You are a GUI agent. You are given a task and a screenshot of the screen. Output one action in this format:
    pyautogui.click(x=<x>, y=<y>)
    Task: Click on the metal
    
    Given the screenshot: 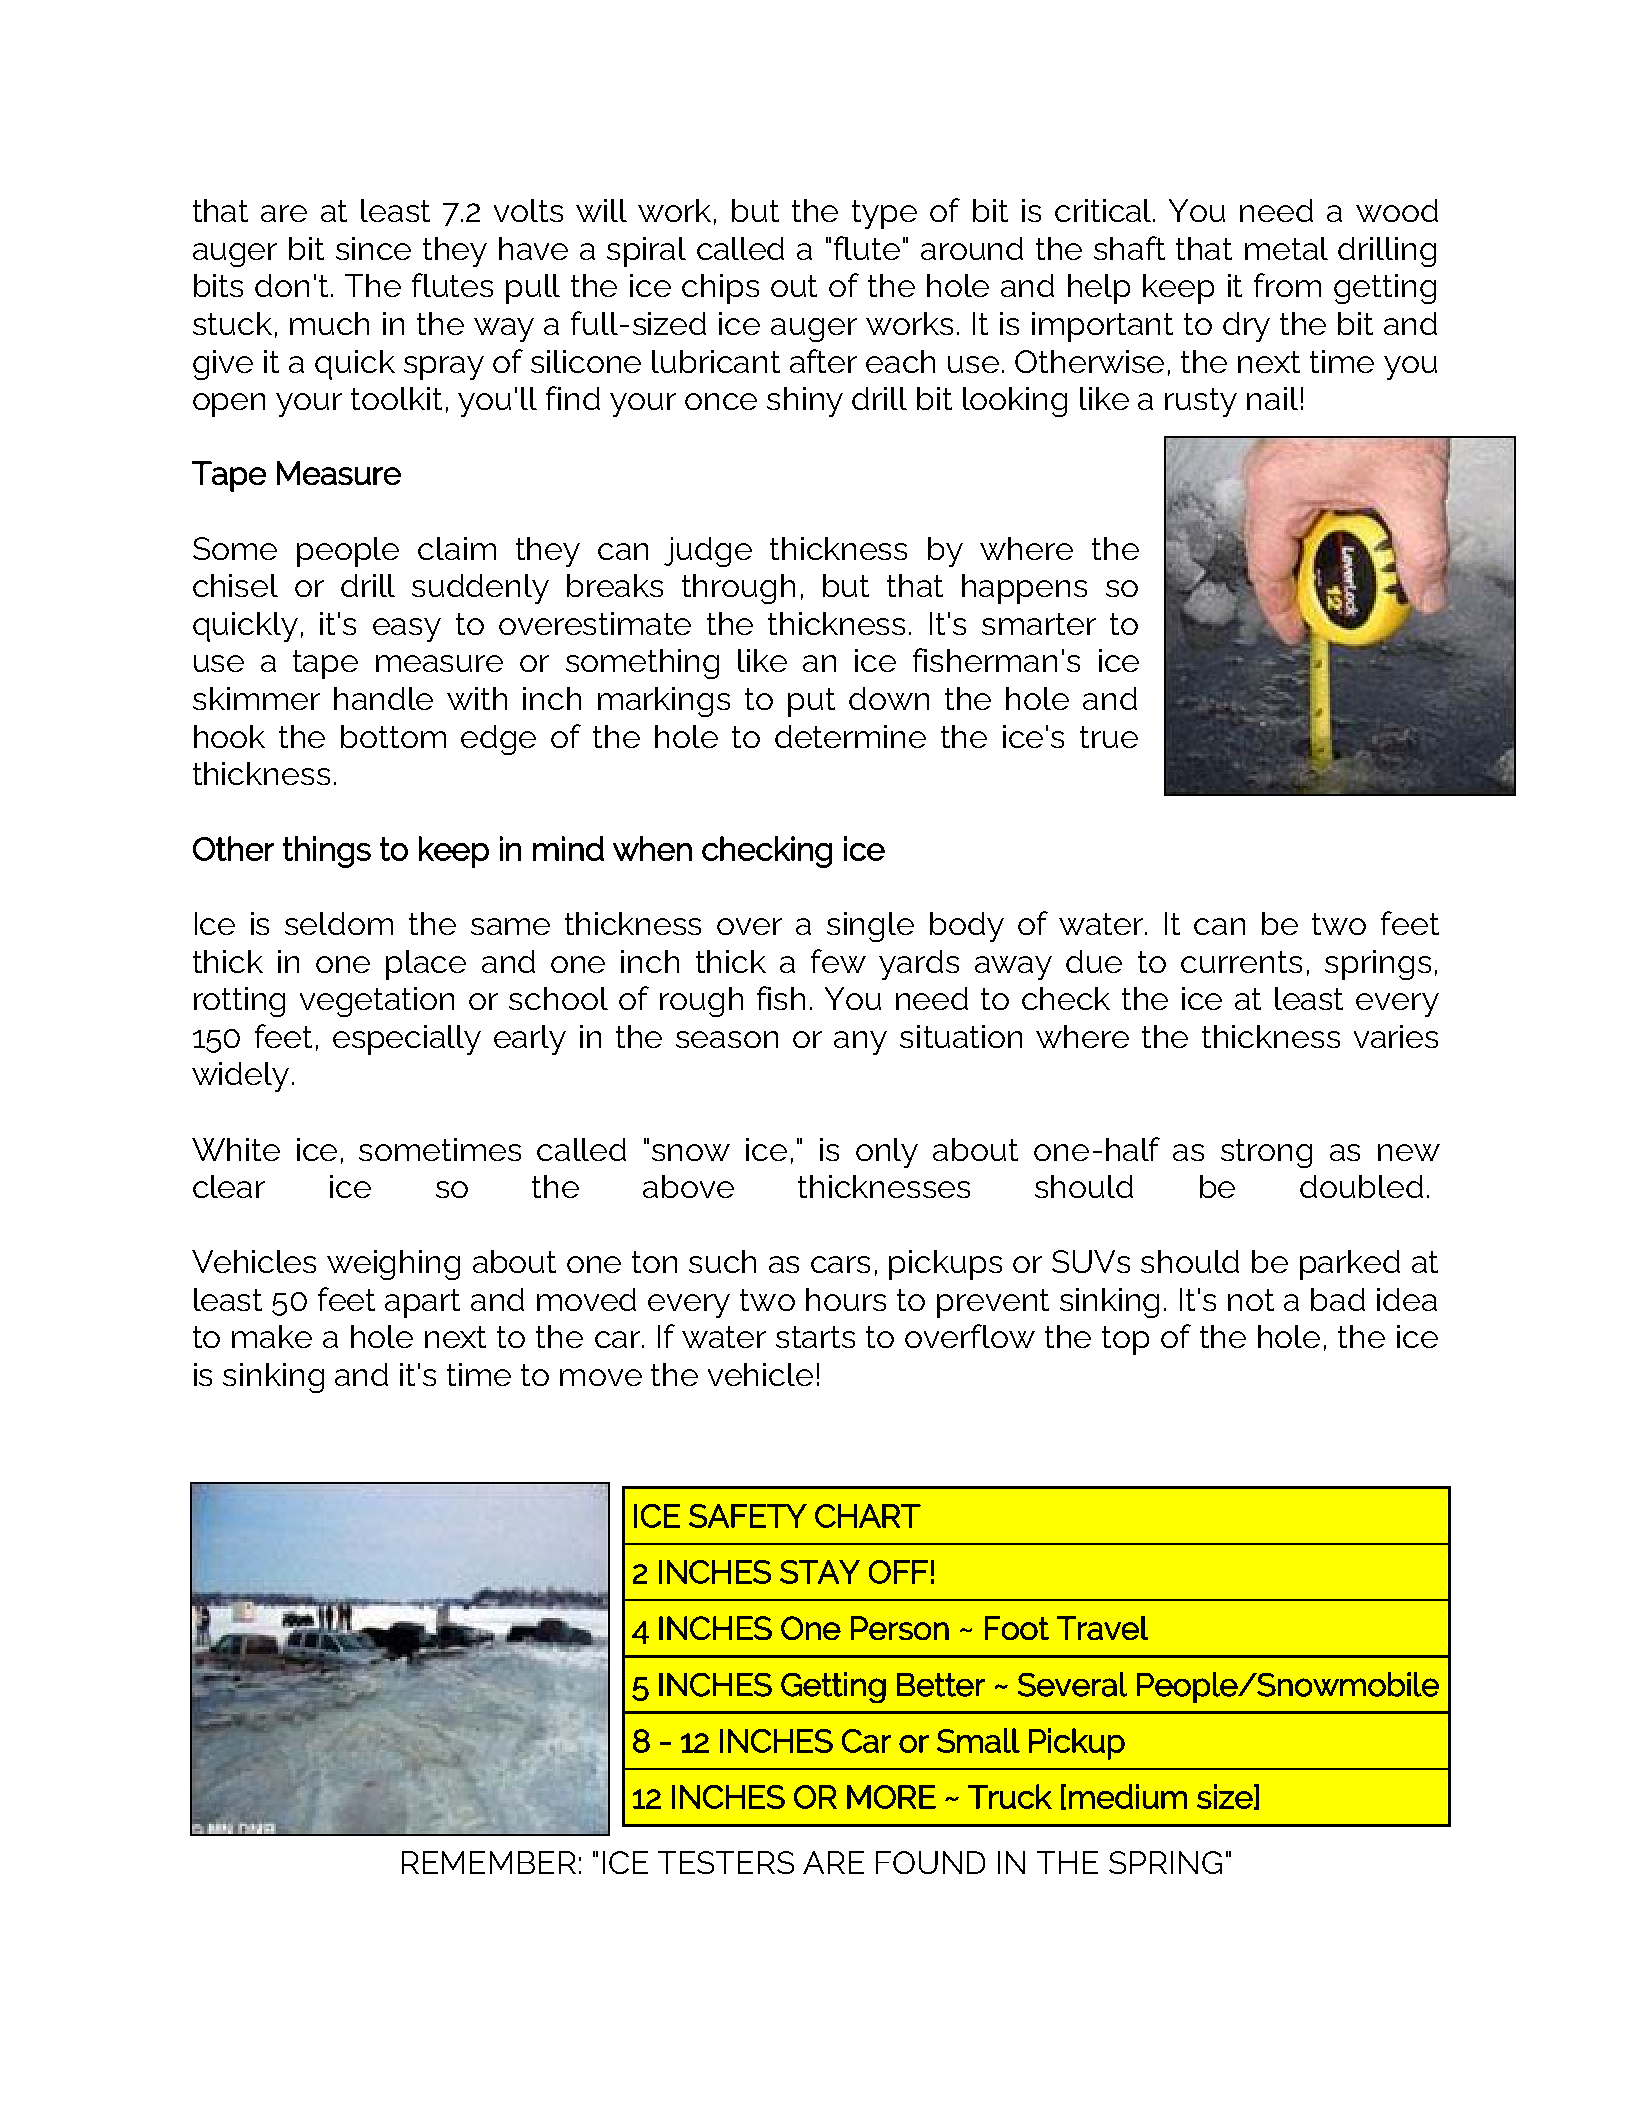 What is the action you would take?
    pyautogui.click(x=1286, y=248)
